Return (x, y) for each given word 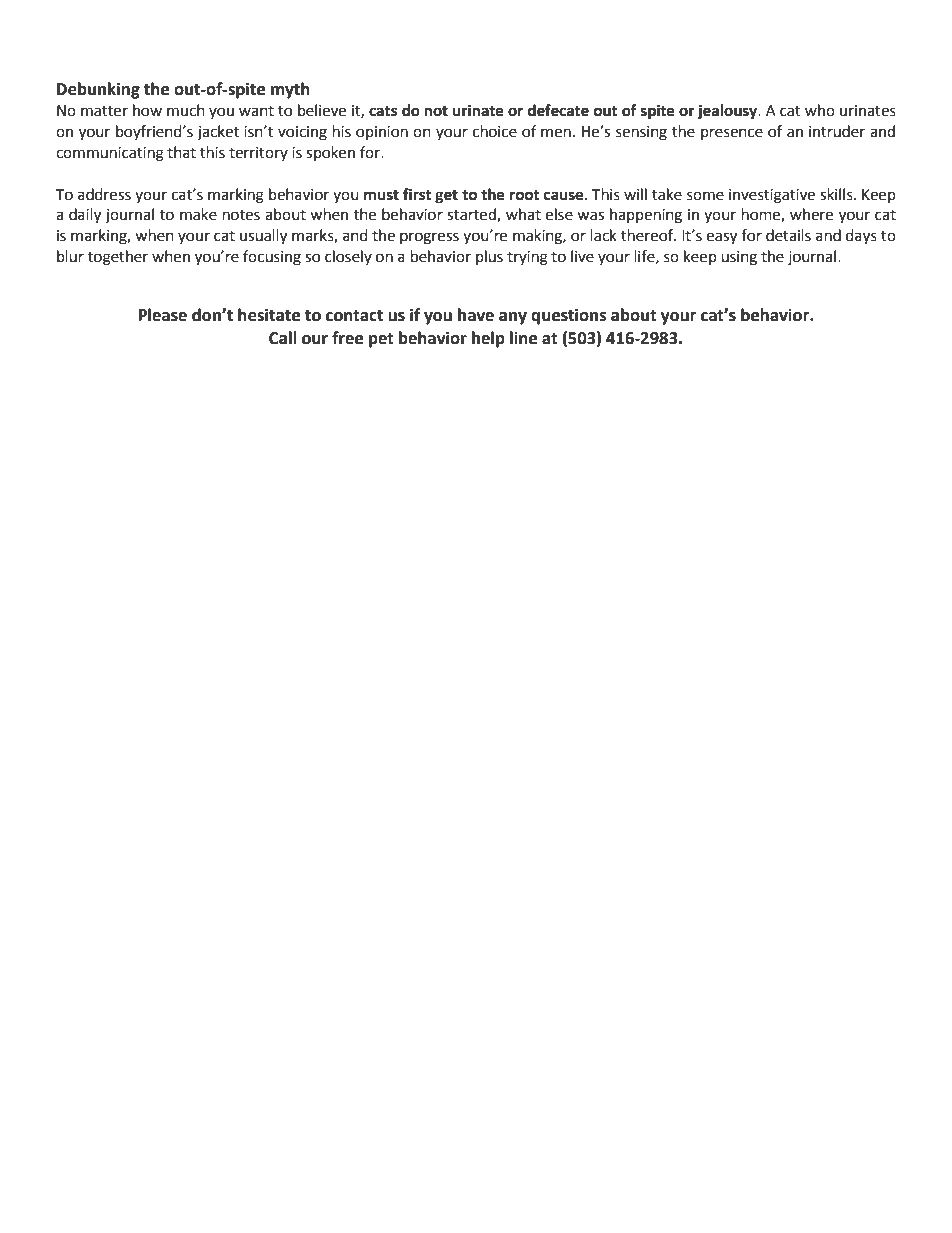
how (147, 110)
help (488, 339)
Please (163, 315)
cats (383, 111)
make (198, 214)
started (472, 215)
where (811, 214)
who (820, 110)
